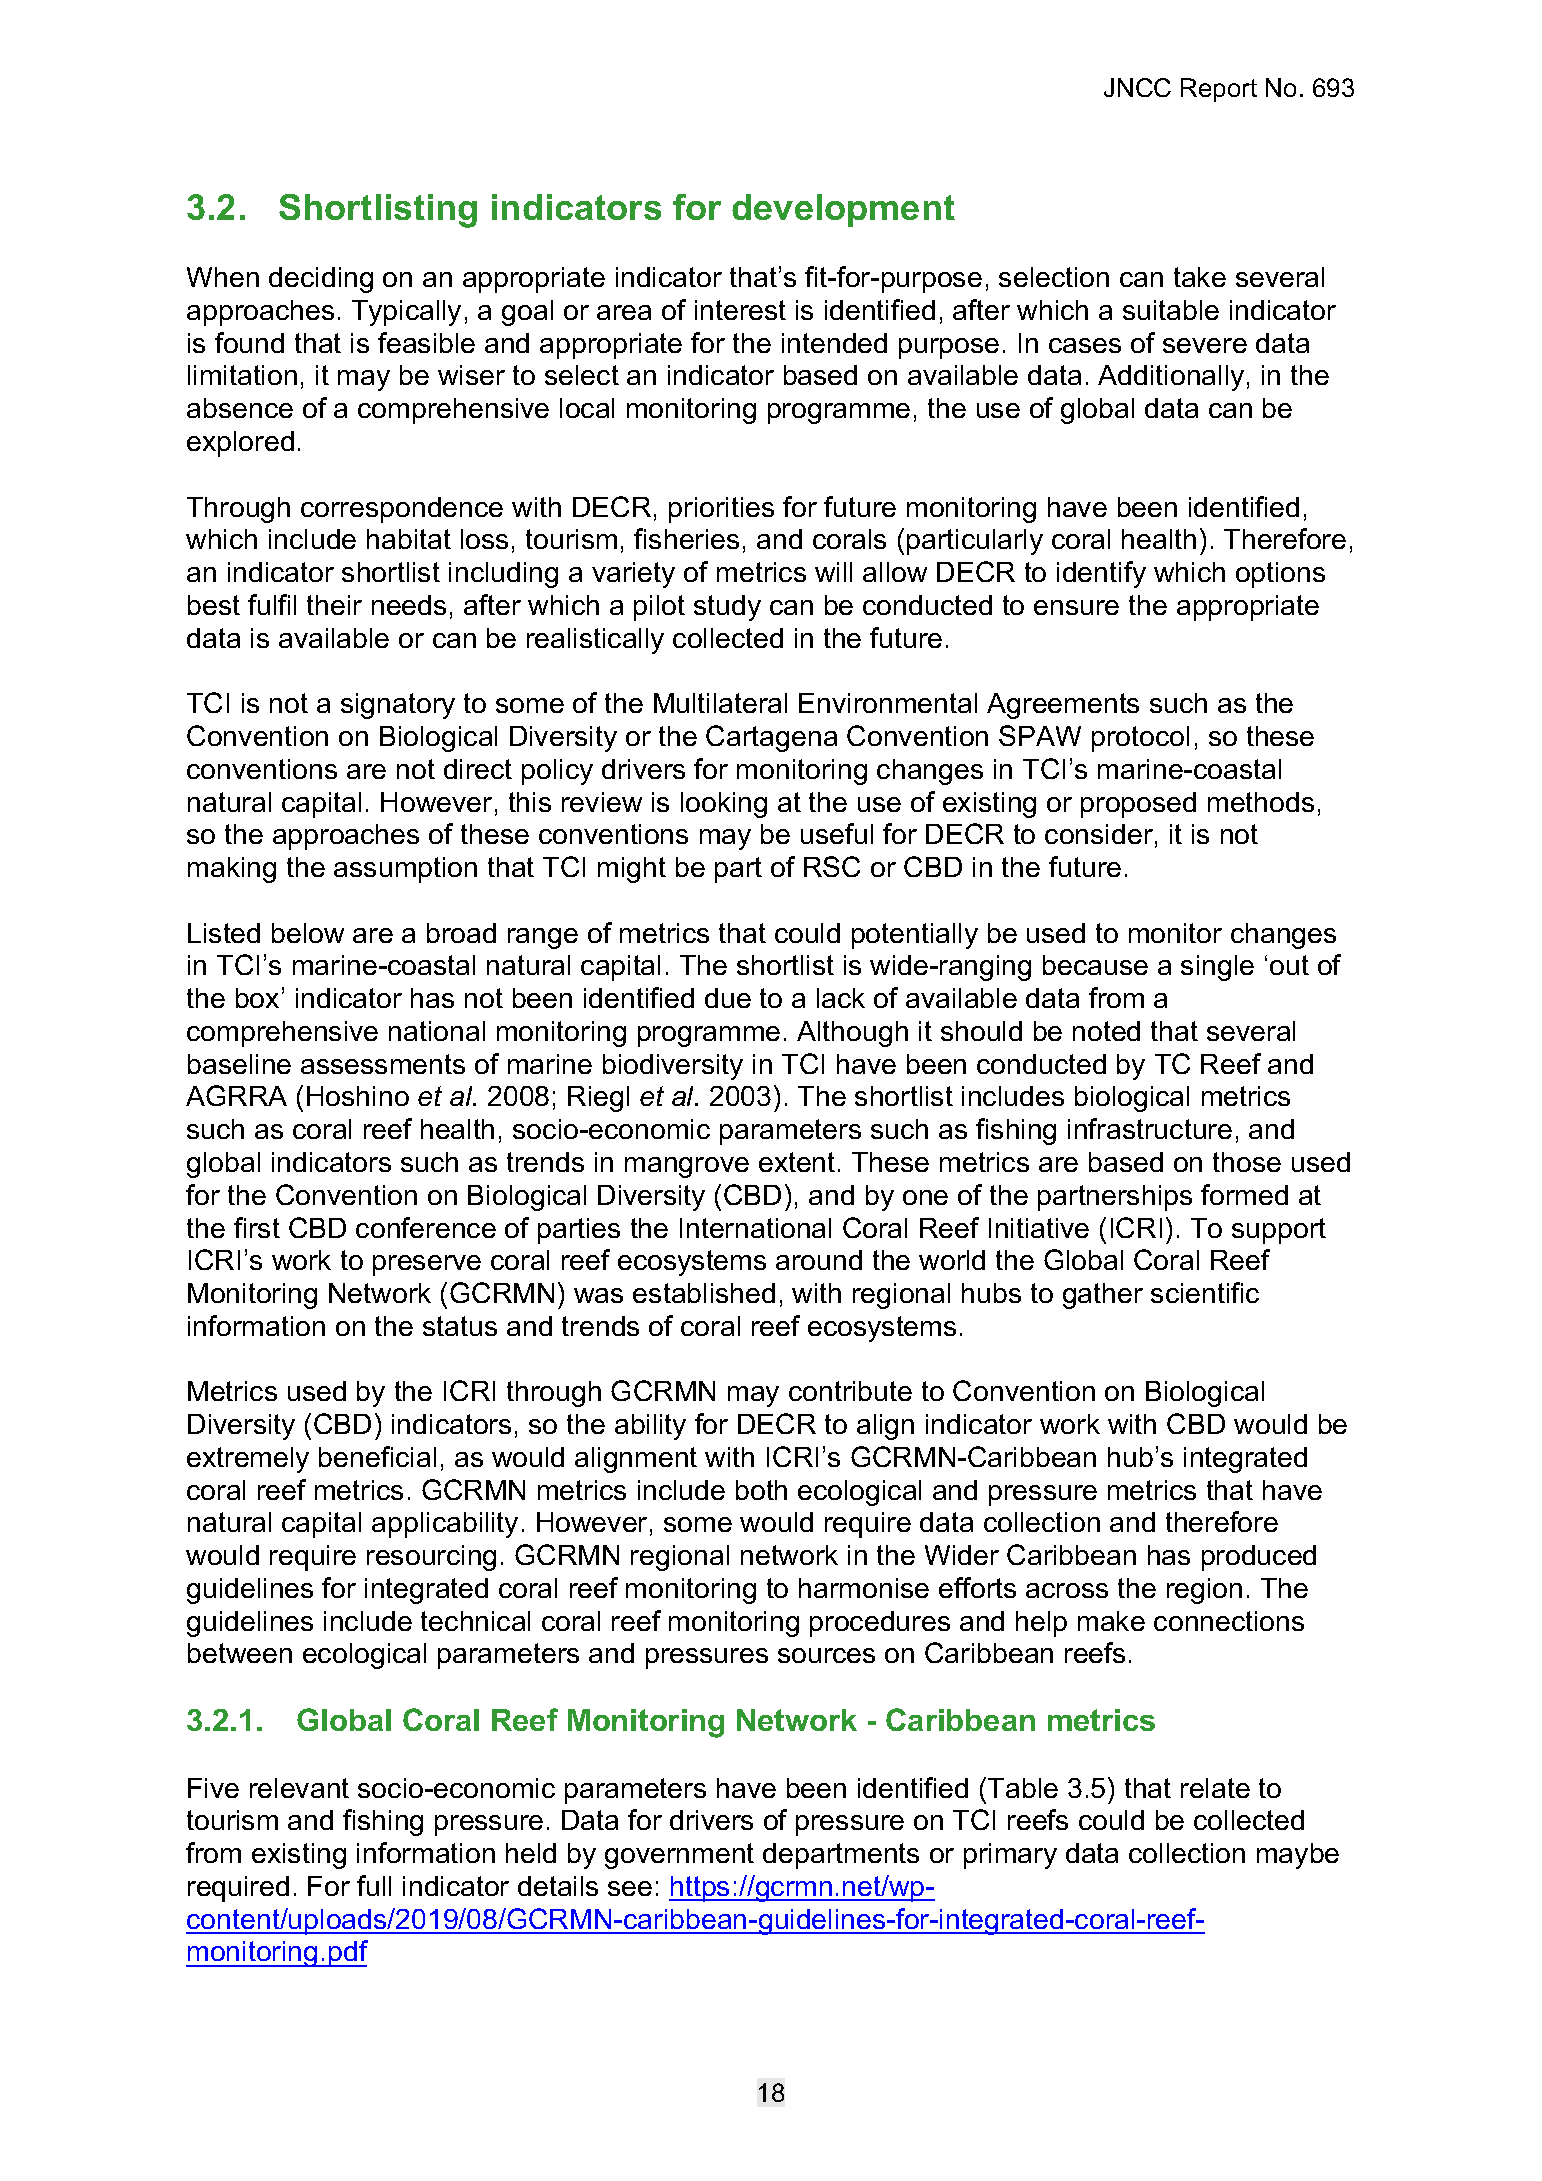 This screenshot has height=2181, width=1542. Describe the element at coordinates (1219, 90) in the screenshot. I see `Report` at that location.
